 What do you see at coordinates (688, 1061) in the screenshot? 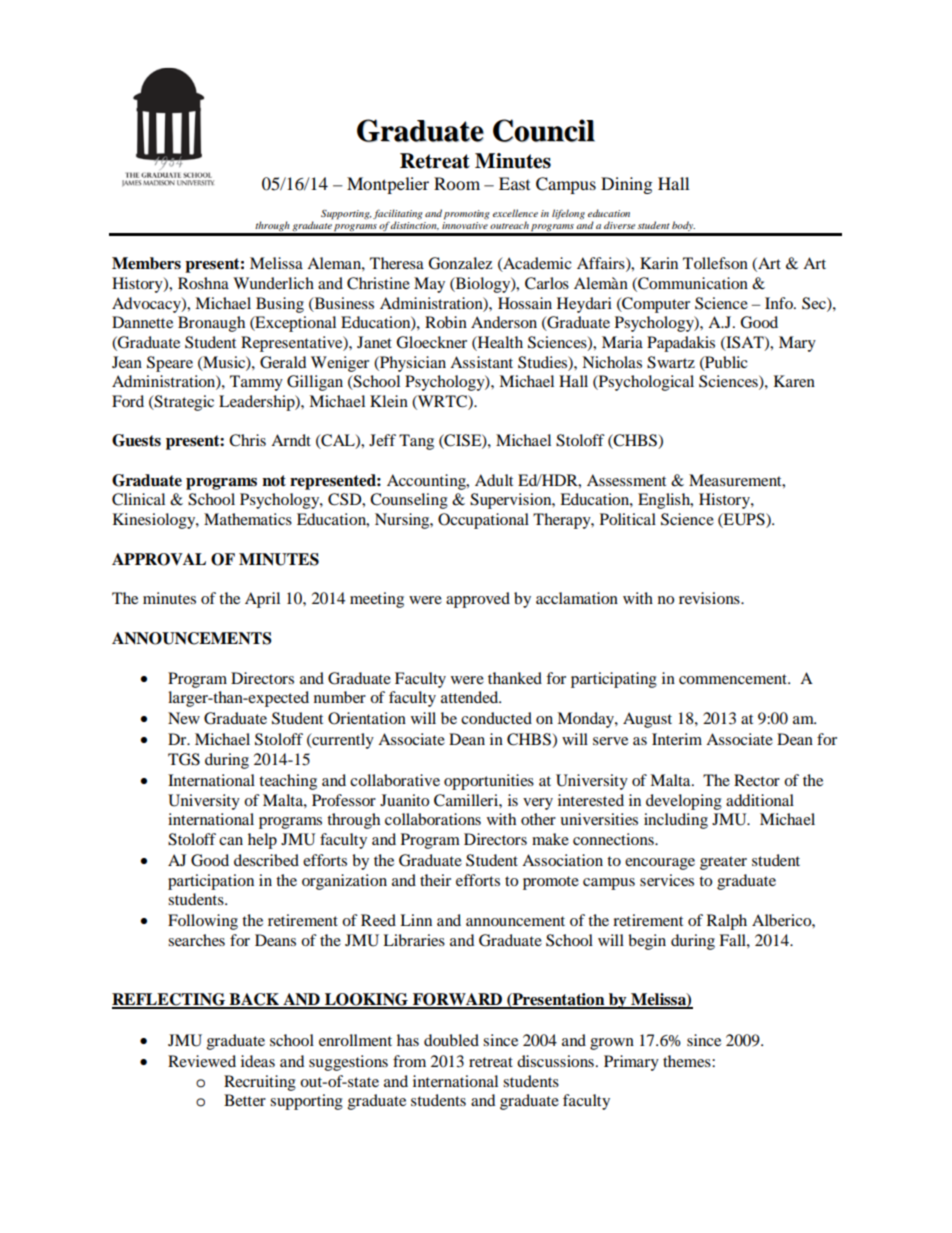
I see `themes` at bounding box center [688, 1061].
